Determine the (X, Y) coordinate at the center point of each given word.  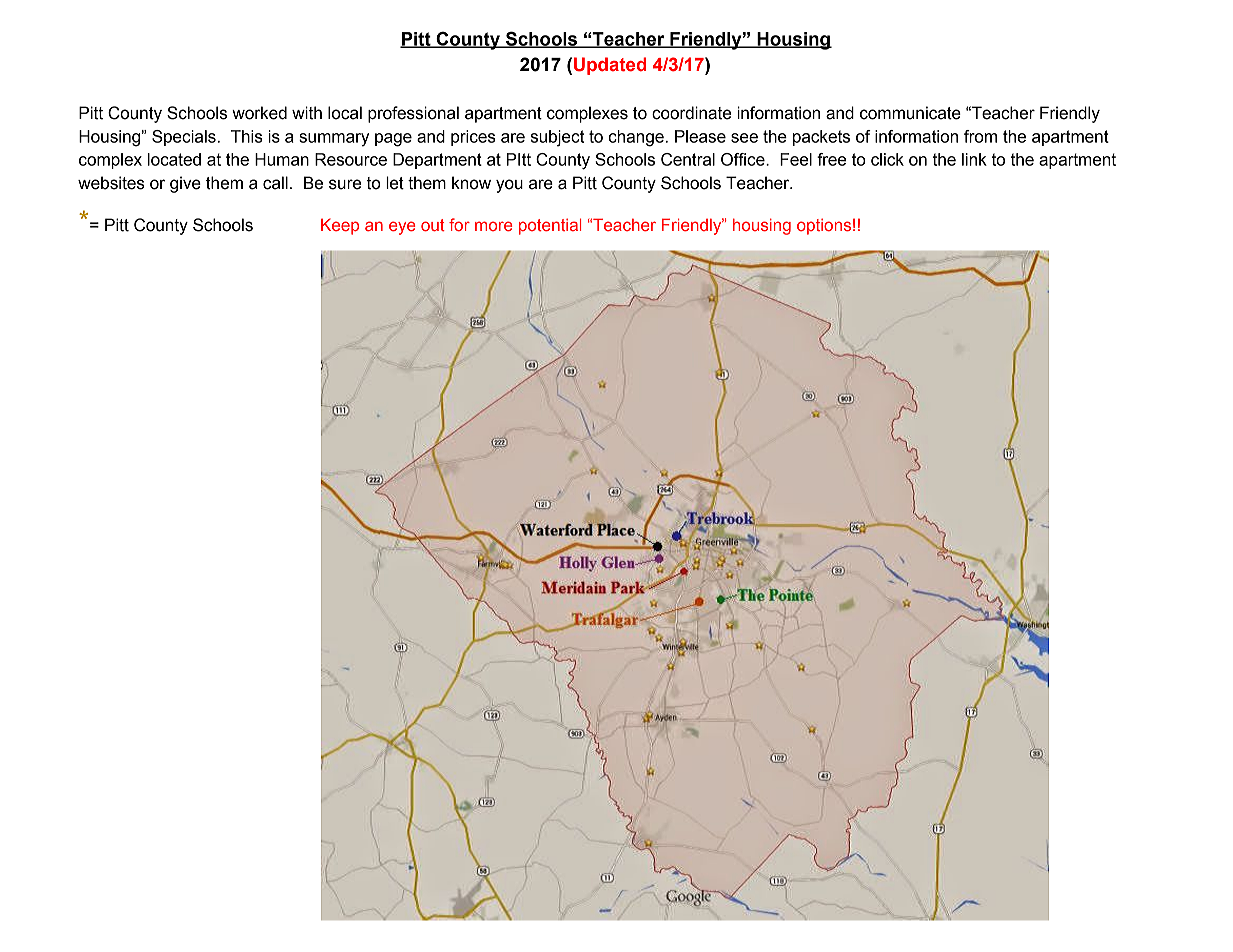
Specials (184, 138)
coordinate (691, 113)
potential (550, 226)
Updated (610, 66)
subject (557, 138)
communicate (910, 113)
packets (821, 138)
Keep (340, 226)
